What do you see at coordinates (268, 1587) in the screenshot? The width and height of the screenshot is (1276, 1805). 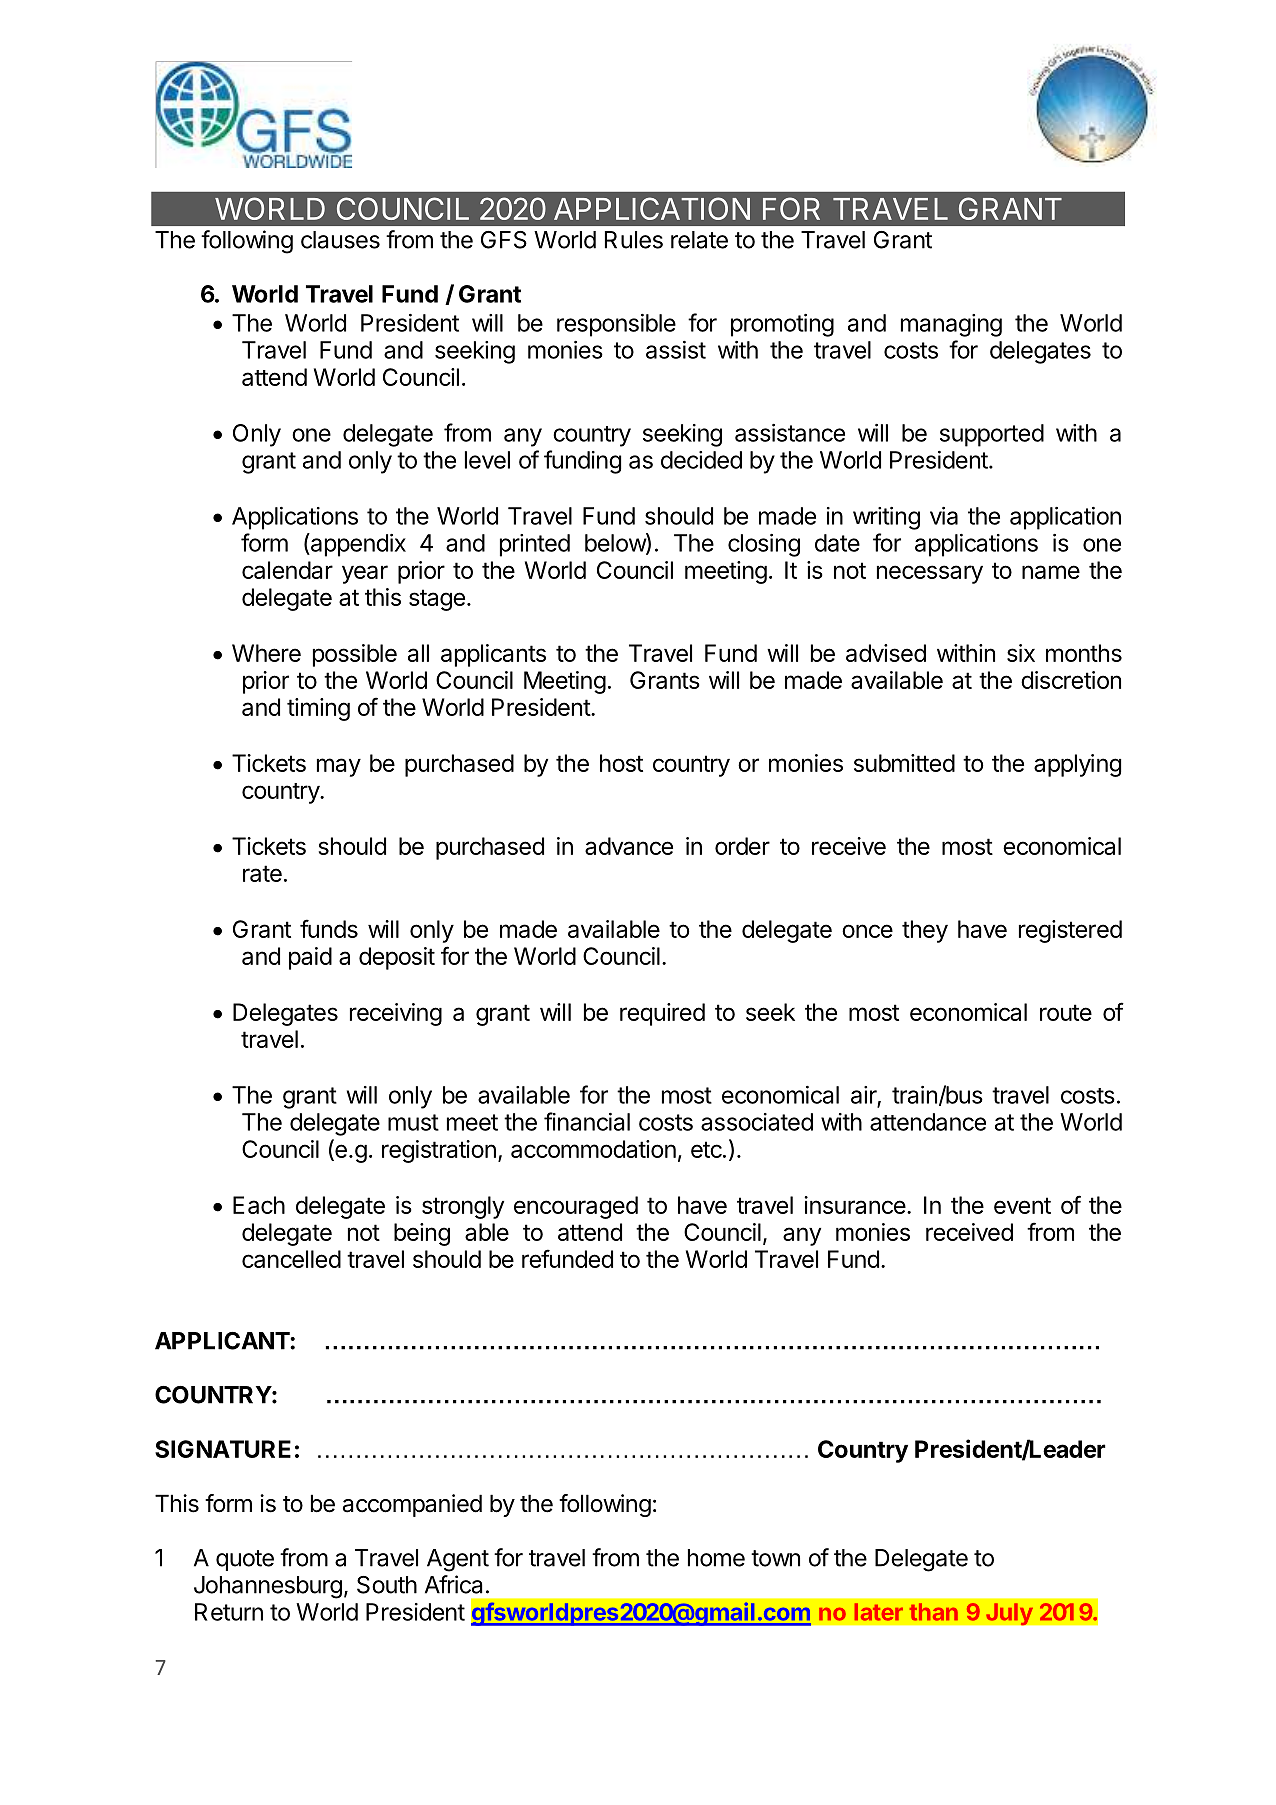 I see `Johannesburg` at bounding box center [268, 1587].
